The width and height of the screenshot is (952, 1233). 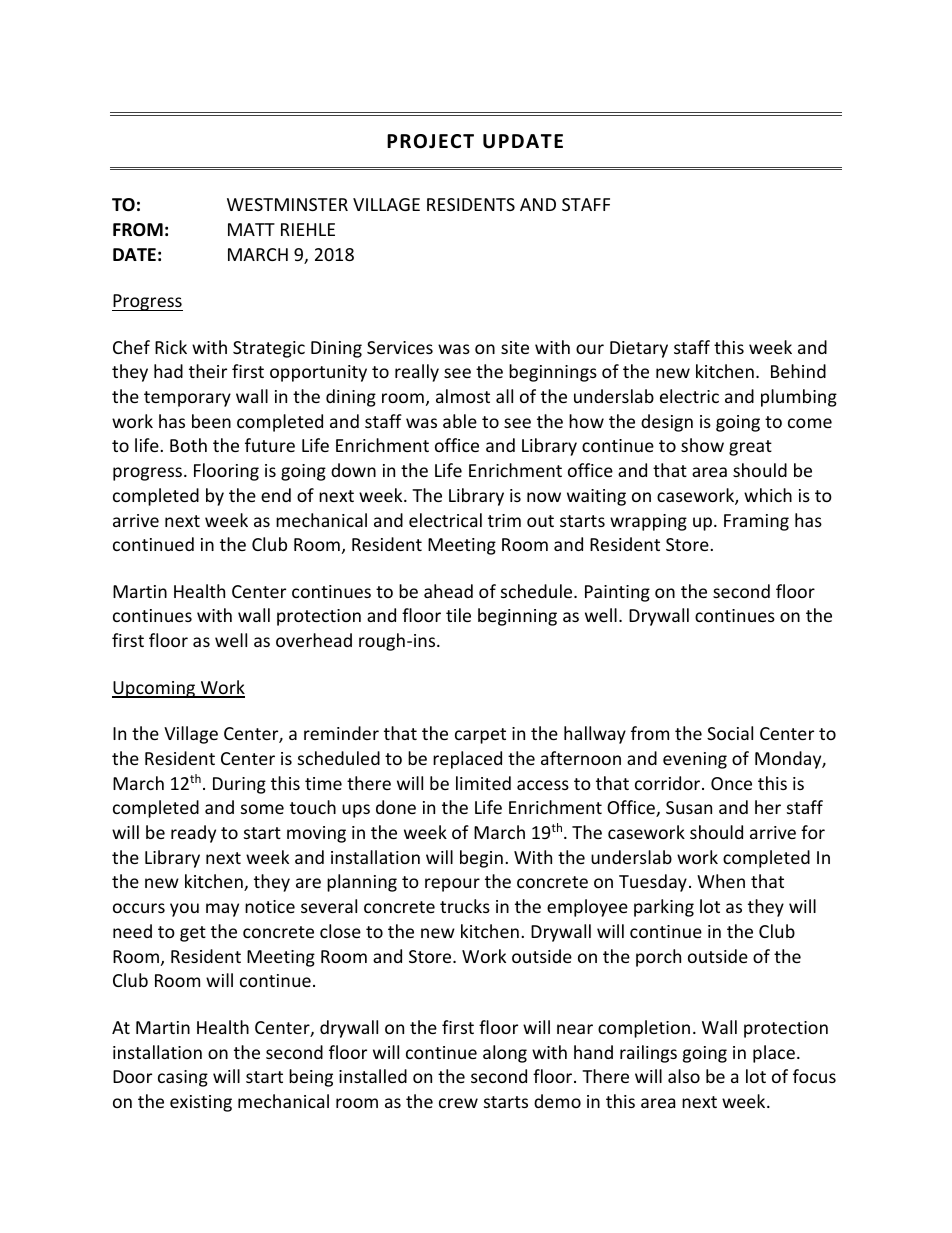 What do you see at coordinates (684, 1076) in the screenshot?
I see `also` at bounding box center [684, 1076].
